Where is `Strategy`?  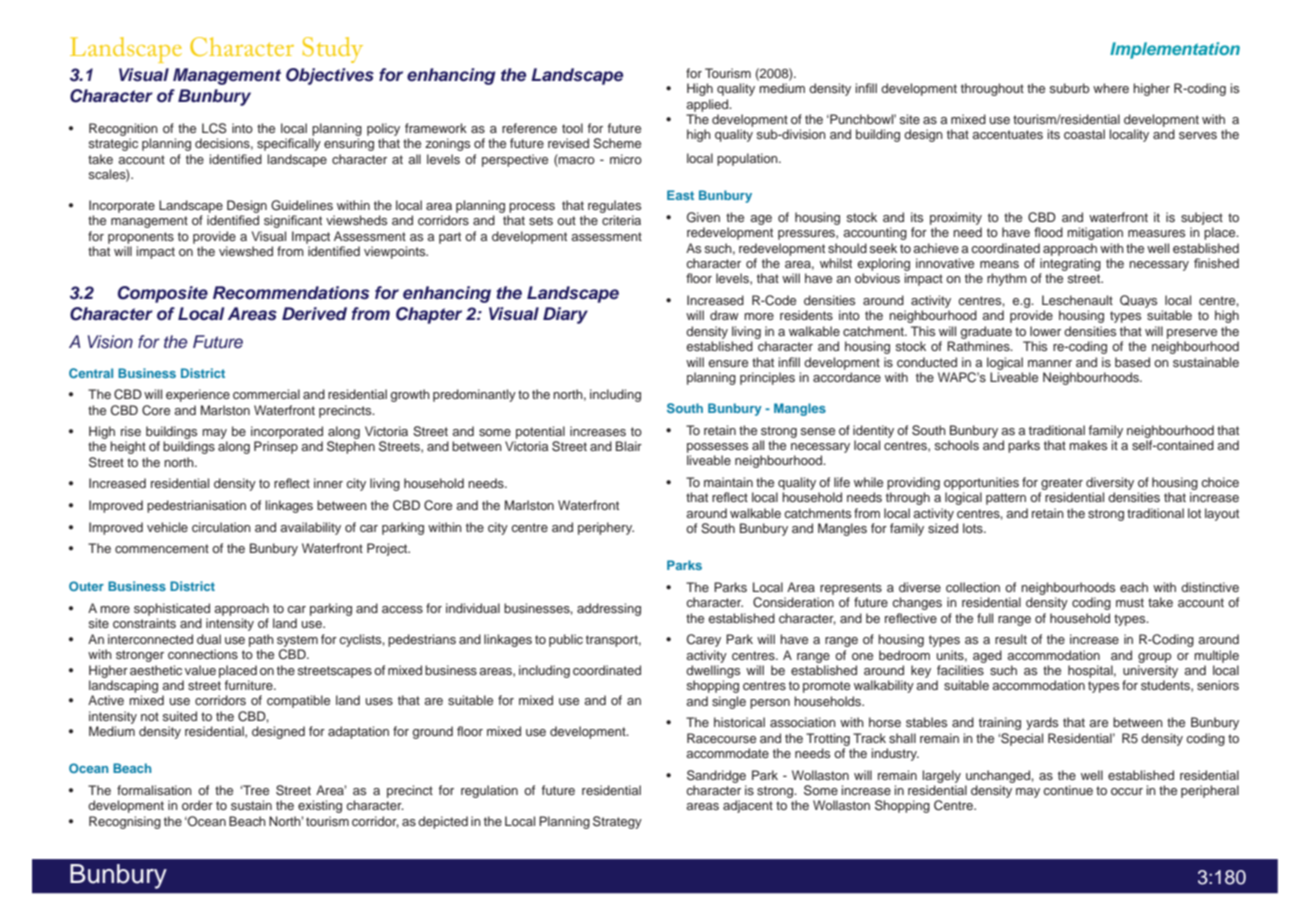
Strategy is located at coordinates (617, 822).
